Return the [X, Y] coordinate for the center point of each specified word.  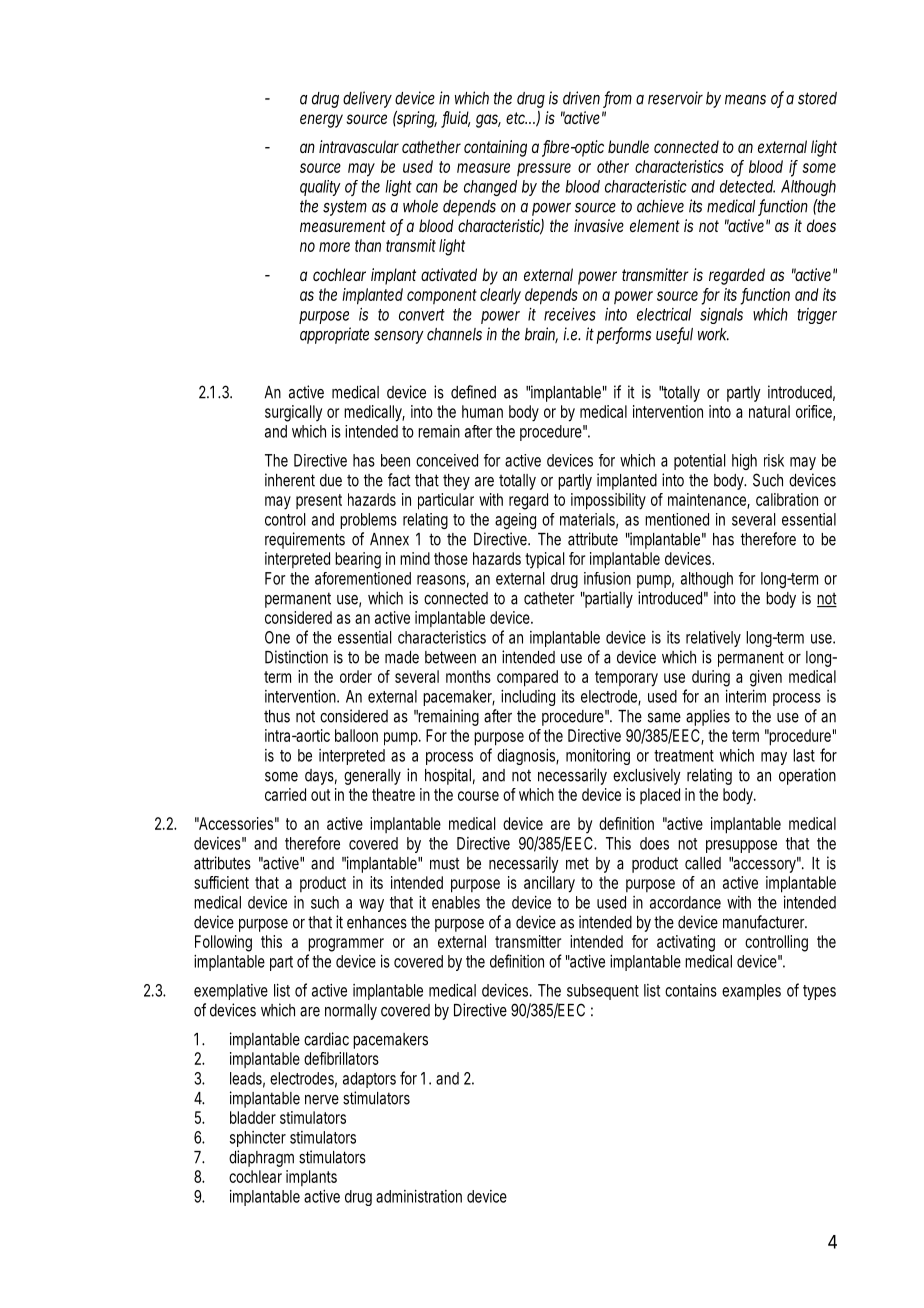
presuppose [741, 846]
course [478, 796]
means [745, 100]
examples [751, 992]
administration [419, 1196]
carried [285, 794]
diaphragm [261, 1158]
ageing [515, 521]
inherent [290, 480]
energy [321, 121]
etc [516, 118]
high [744, 462]
